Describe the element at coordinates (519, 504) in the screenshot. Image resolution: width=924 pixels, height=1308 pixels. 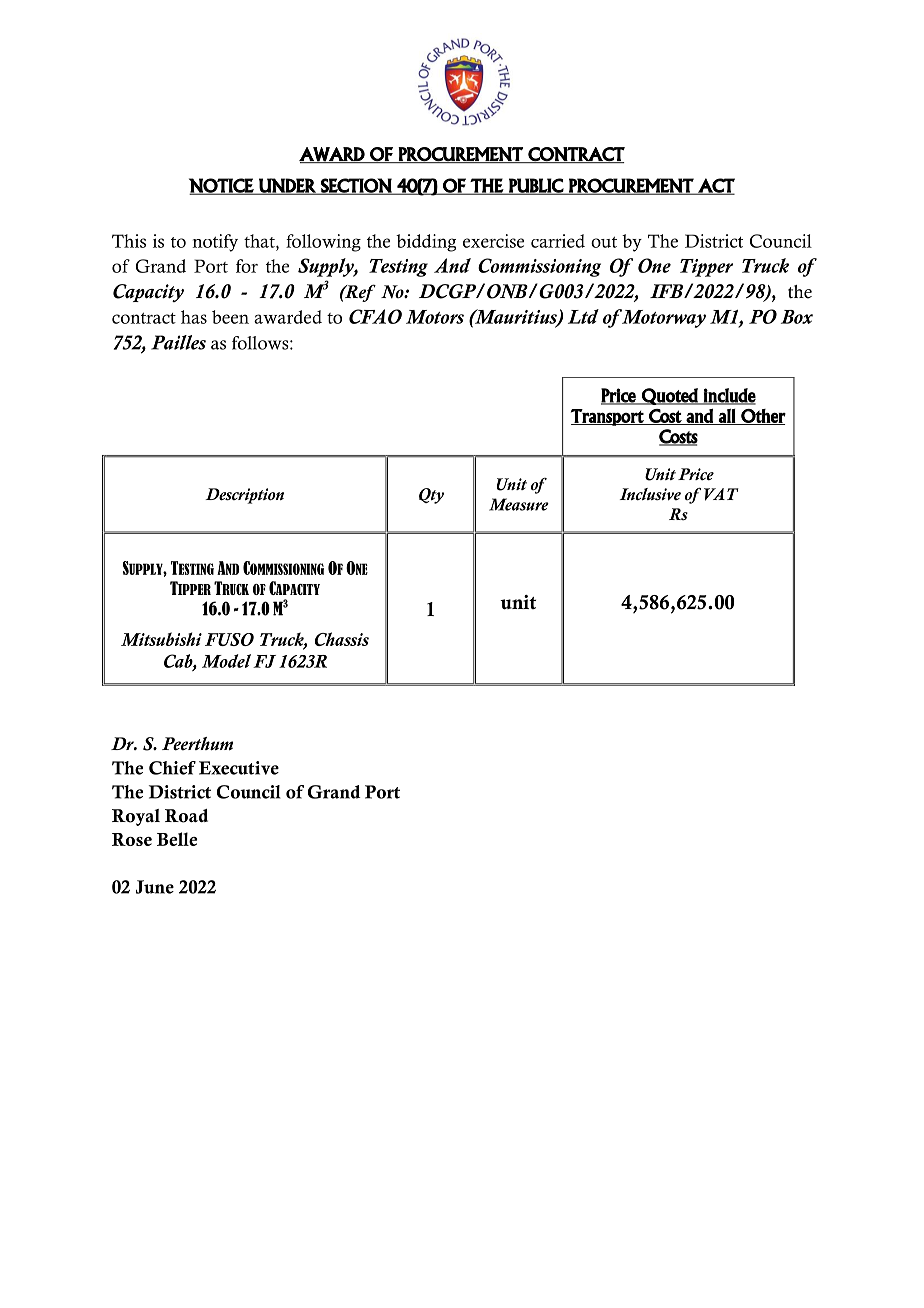
I see `Measure` at that location.
